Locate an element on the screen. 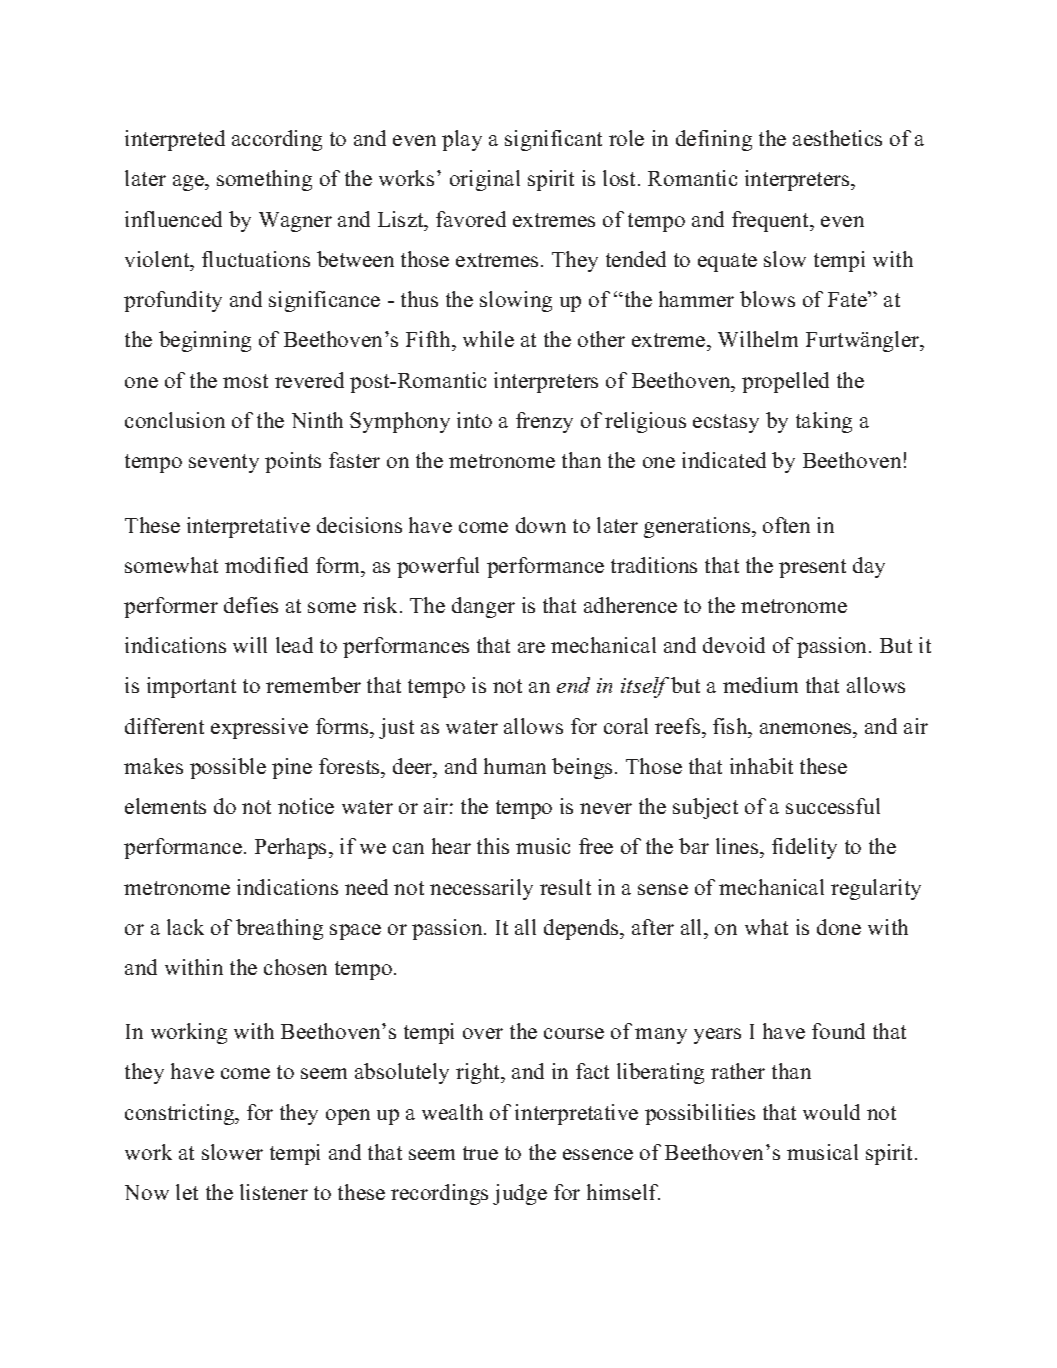 Image resolution: width=1057 pixels, height=1368 pixels. medium is located at coordinates (760, 685).
